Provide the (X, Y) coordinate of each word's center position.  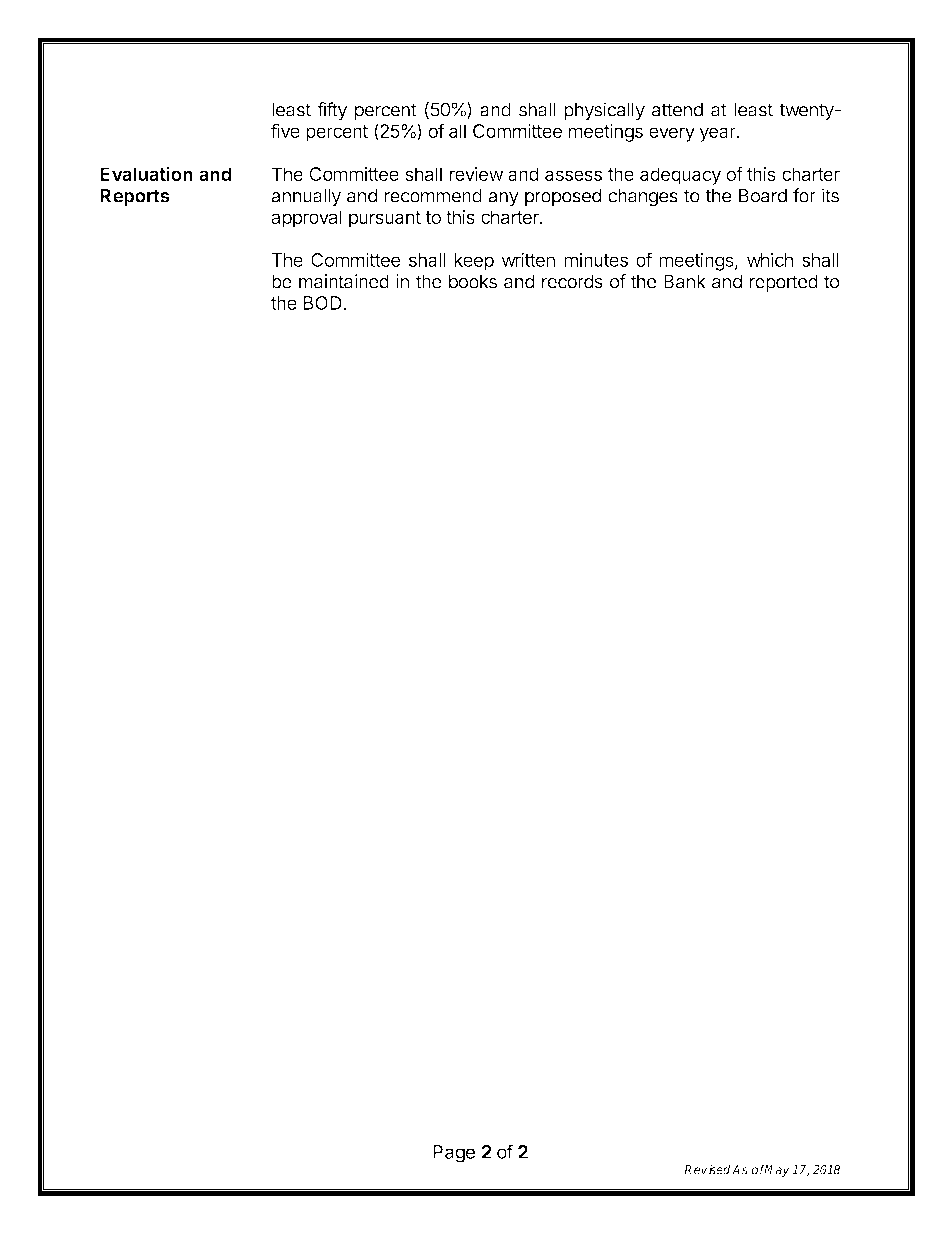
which (770, 259)
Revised (707, 1169)
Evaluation (146, 173)
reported (784, 283)
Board (763, 196)
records (572, 281)
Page (454, 1154)
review (476, 174)
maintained (344, 281)
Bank (685, 281)
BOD (323, 303)
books (473, 281)
